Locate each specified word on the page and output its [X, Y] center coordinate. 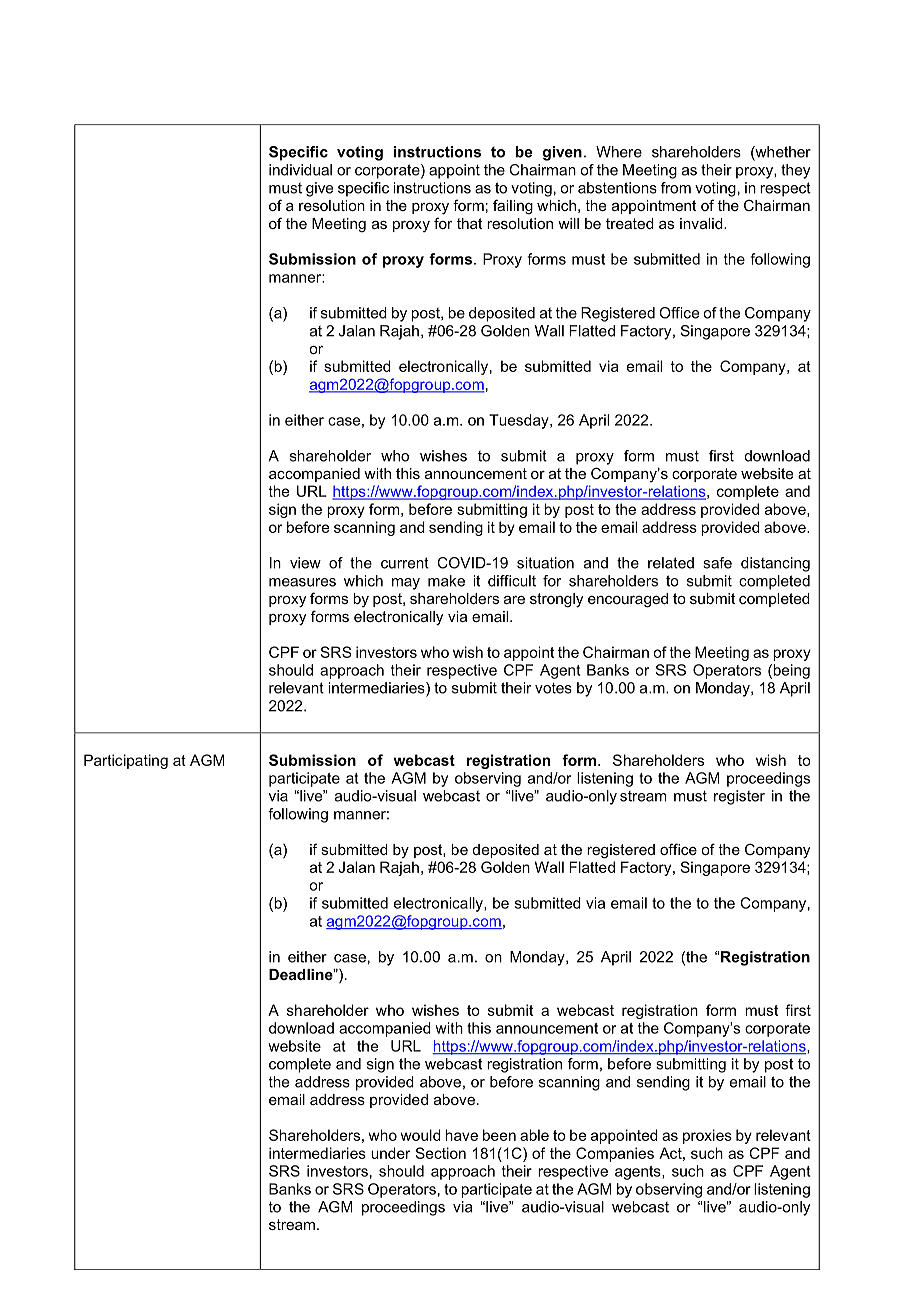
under [390, 1153]
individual [300, 170]
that [469, 223]
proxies [707, 1136]
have [461, 1135]
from [676, 188]
